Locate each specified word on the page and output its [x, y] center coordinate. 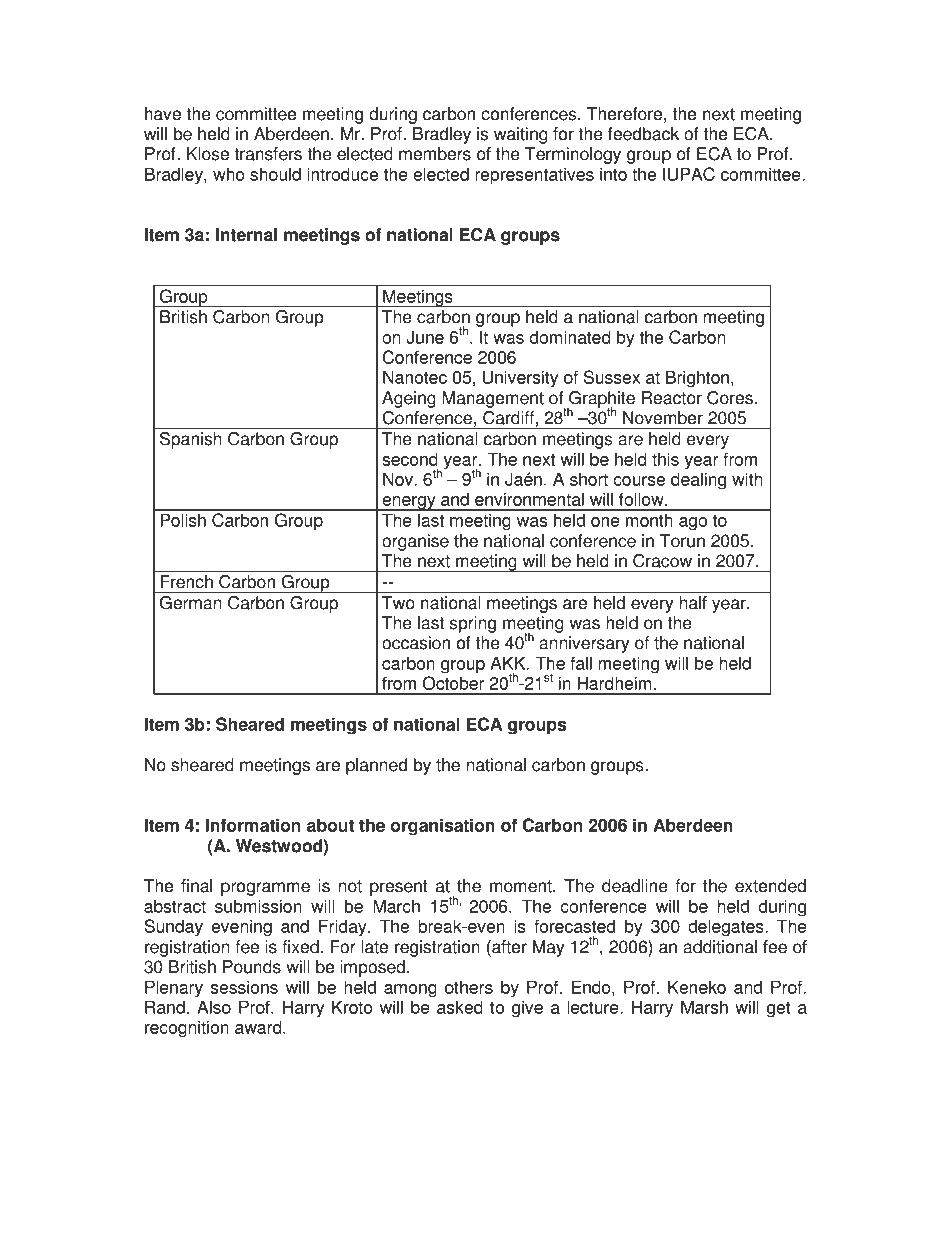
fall [581, 663]
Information [253, 825]
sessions [244, 987]
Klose [208, 154]
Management [493, 399]
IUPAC [689, 174]
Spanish [191, 440]
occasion [416, 643]
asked [460, 1007]
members [435, 154]
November [663, 418]
